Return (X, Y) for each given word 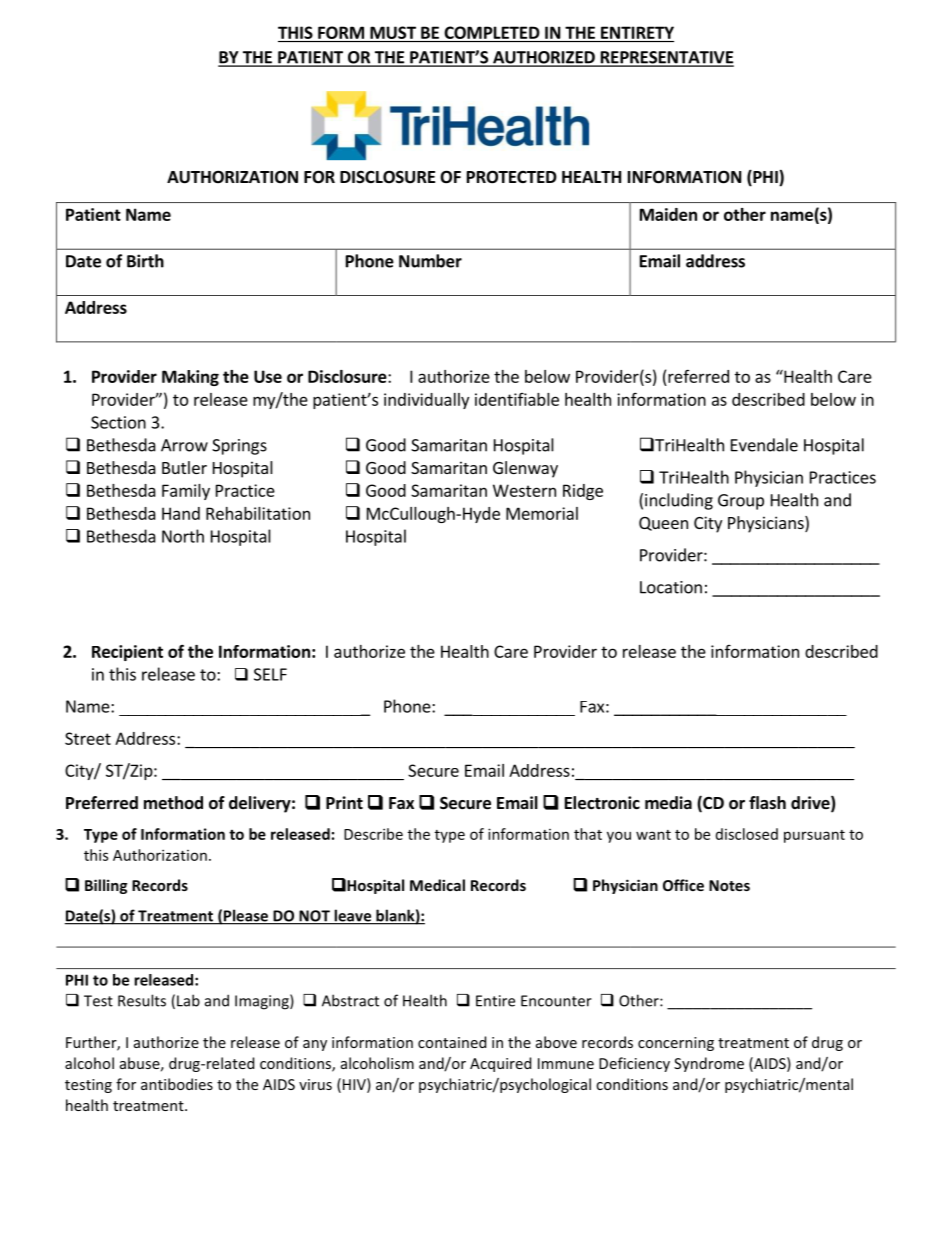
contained (452, 1042)
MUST (393, 32)
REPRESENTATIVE (666, 58)
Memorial (542, 513)
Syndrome (709, 1064)
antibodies (177, 1084)
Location (671, 587)
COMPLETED (492, 32)
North (183, 536)
